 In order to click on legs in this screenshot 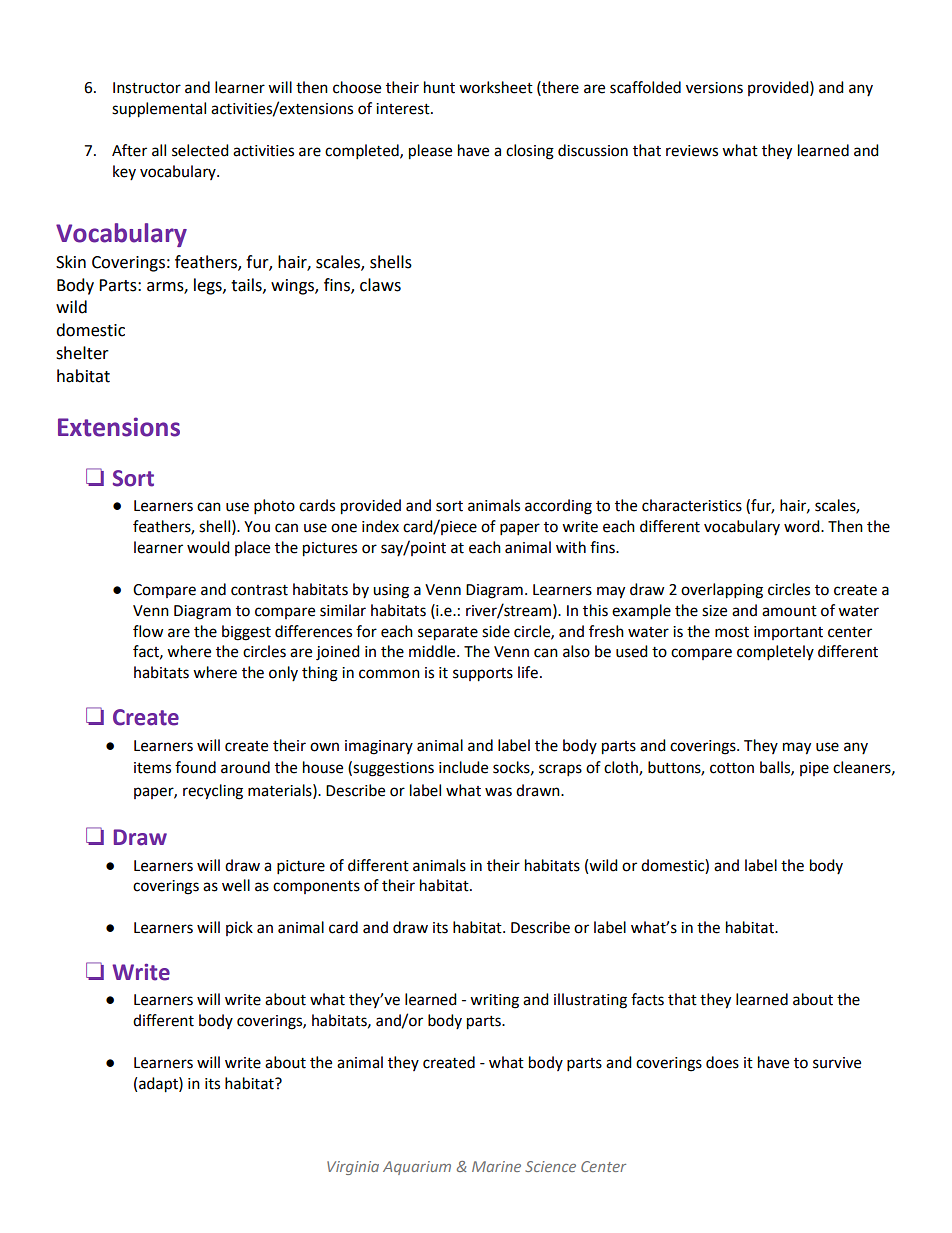, I will do `click(209, 286)`.
